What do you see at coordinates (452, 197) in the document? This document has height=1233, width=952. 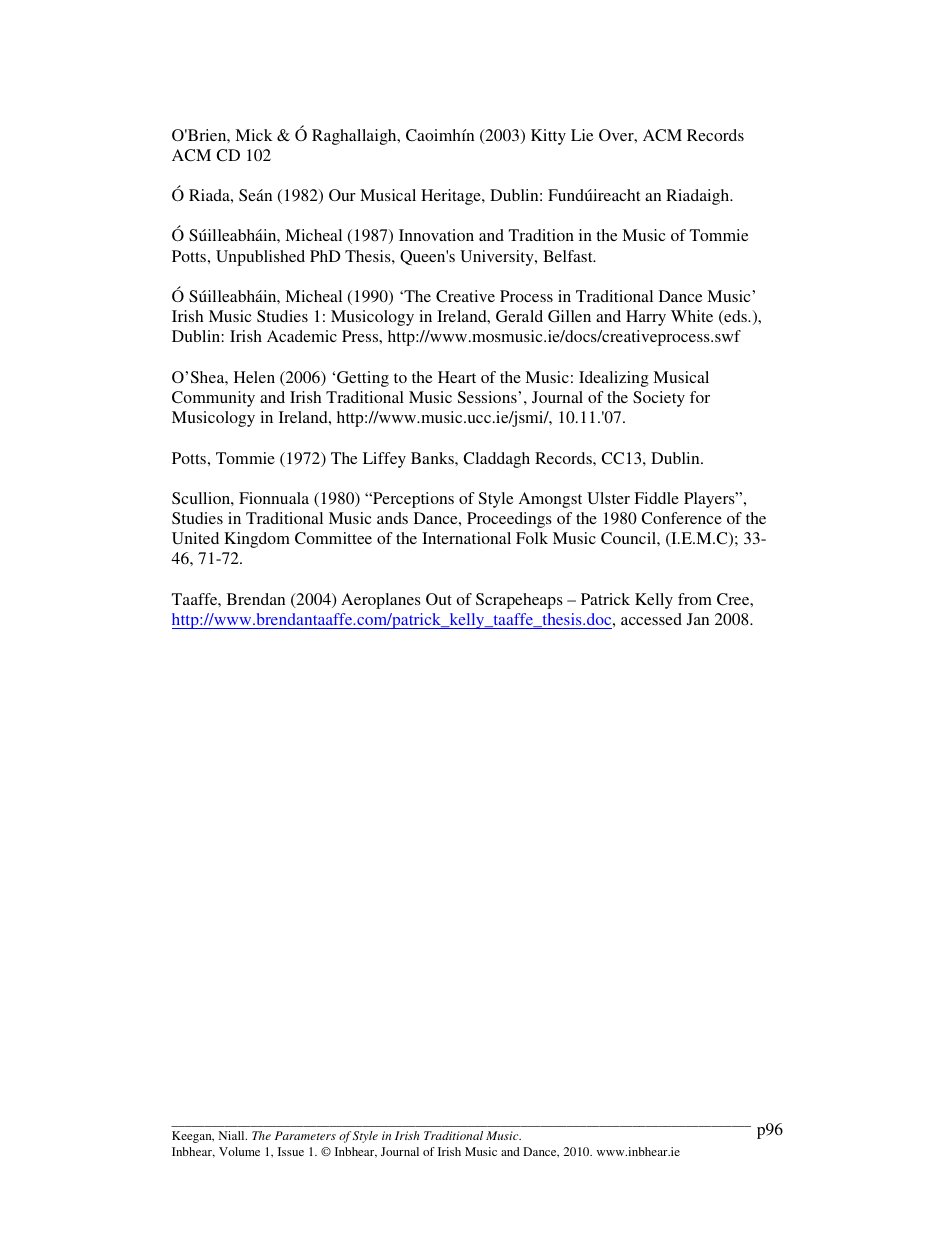 I see `Heritage` at bounding box center [452, 197].
